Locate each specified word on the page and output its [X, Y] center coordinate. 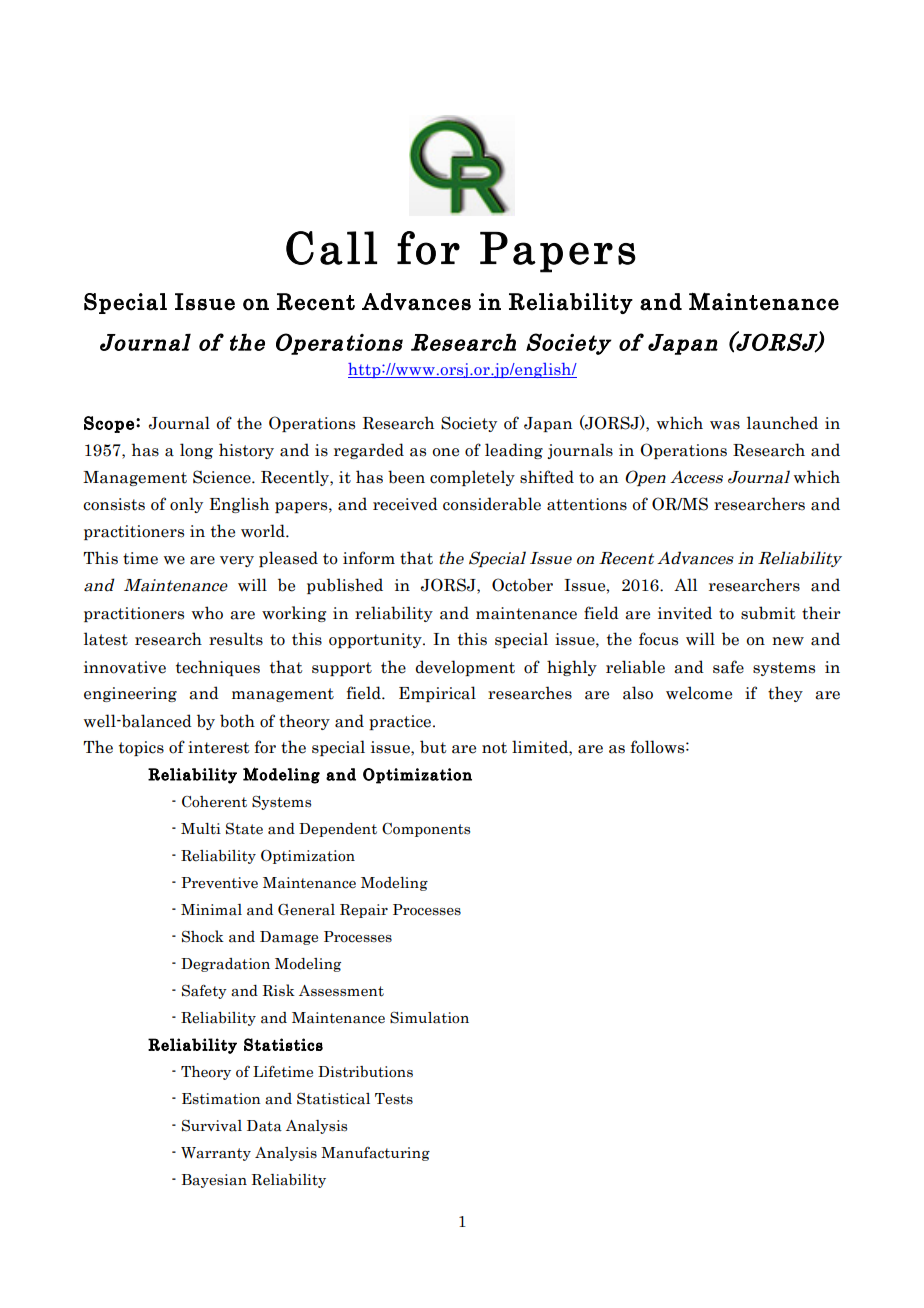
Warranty [216, 1154]
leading [514, 451]
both [237, 721]
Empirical [437, 694]
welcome [699, 693]
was [725, 425]
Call [331, 248]
